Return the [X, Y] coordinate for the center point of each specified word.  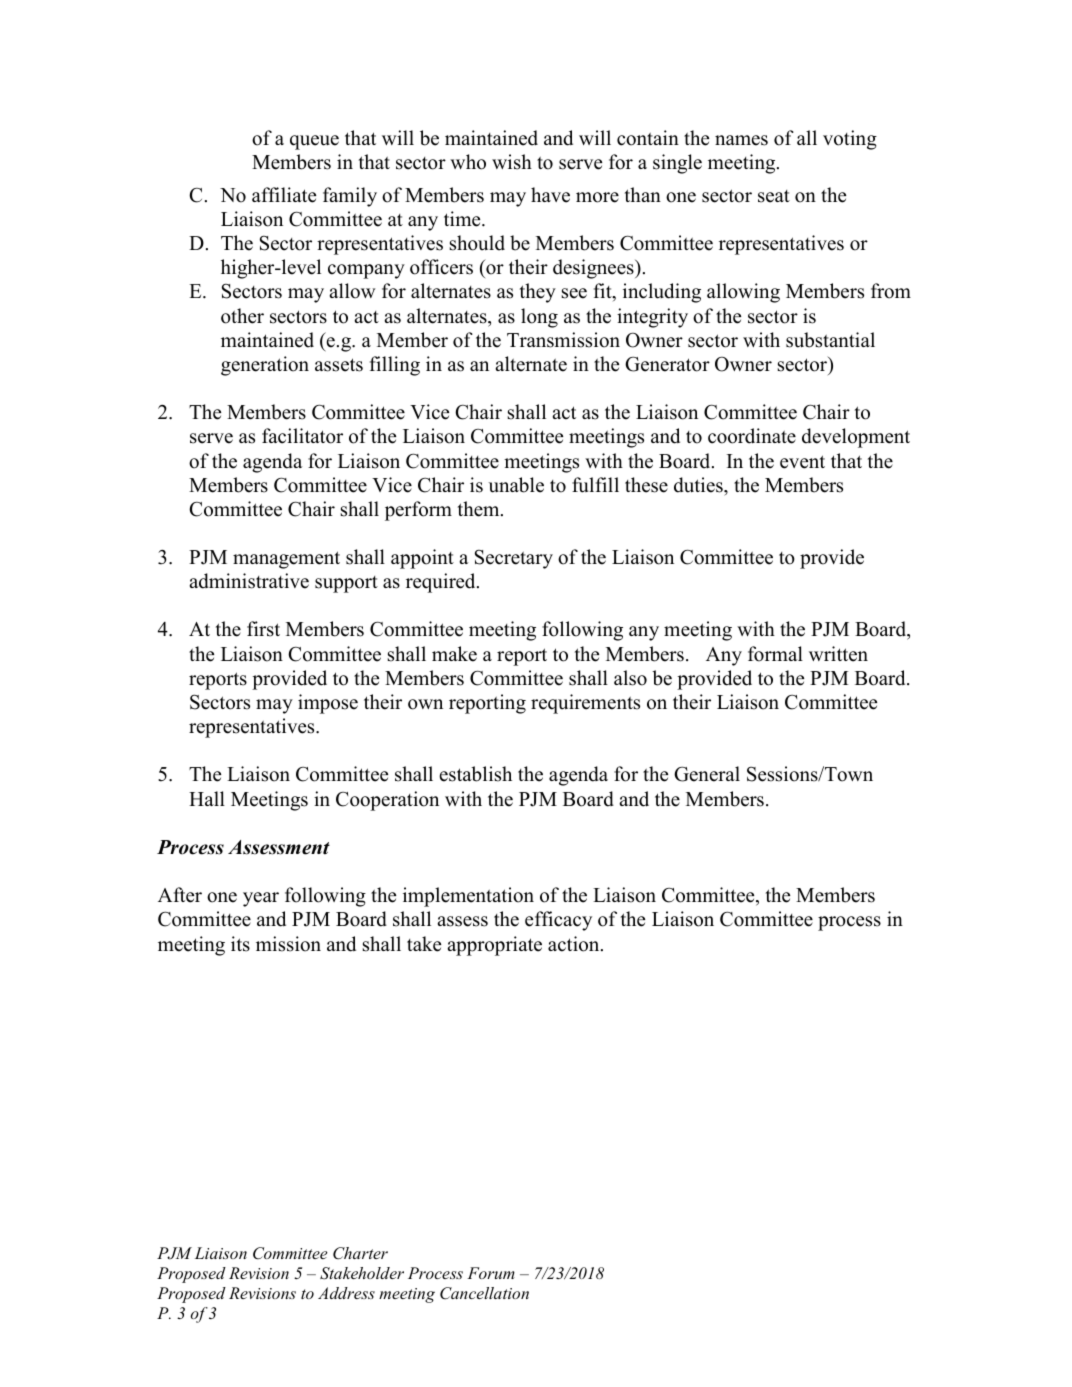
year [261, 899]
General [707, 774]
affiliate [284, 195]
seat [774, 196]
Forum [491, 1273]
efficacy [558, 921]
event [802, 462]
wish [512, 162]
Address [346, 1293]
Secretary [514, 559]
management [286, 560]
